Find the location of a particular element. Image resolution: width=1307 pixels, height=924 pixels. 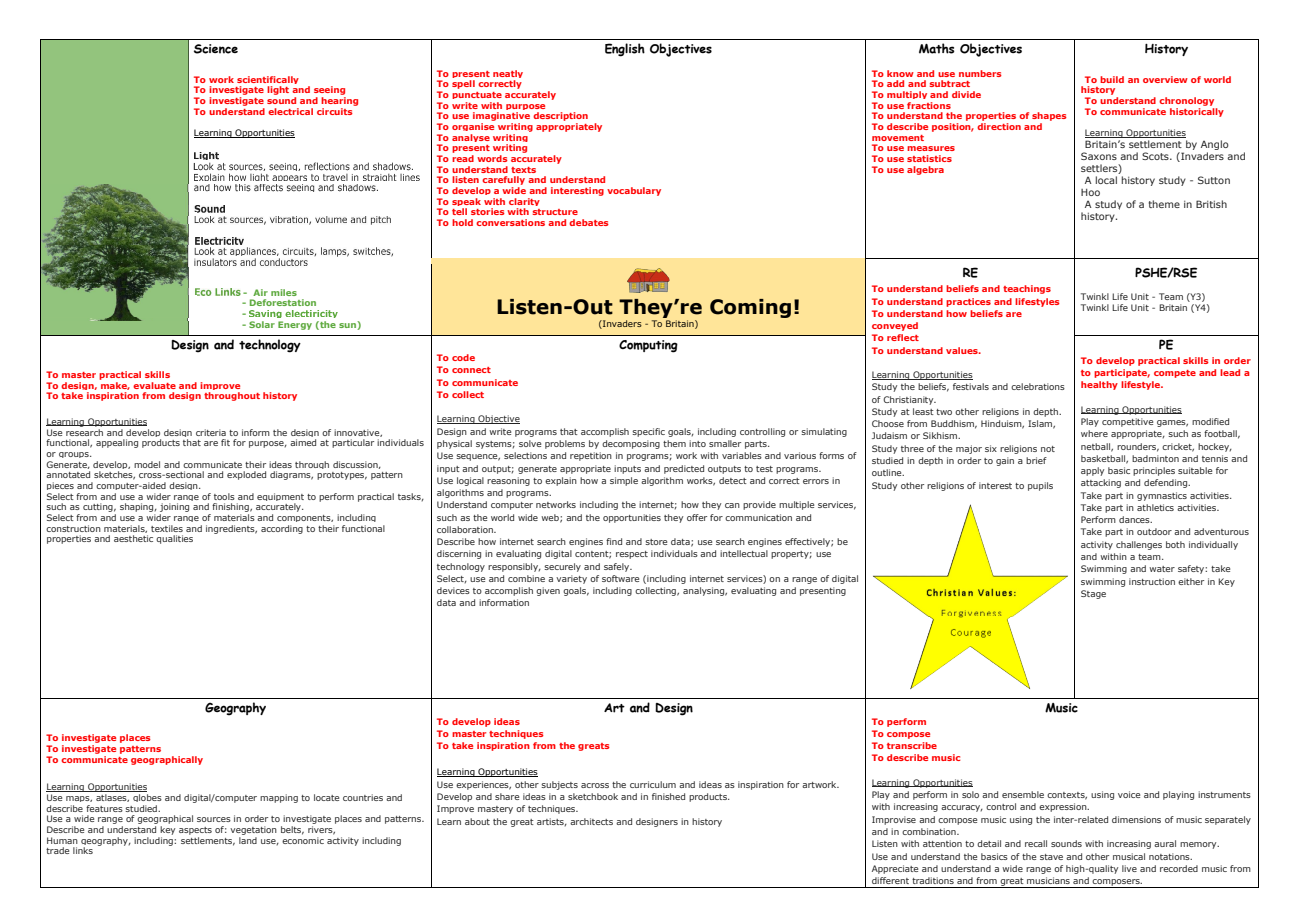

software is located at coordinates (620, 578).
